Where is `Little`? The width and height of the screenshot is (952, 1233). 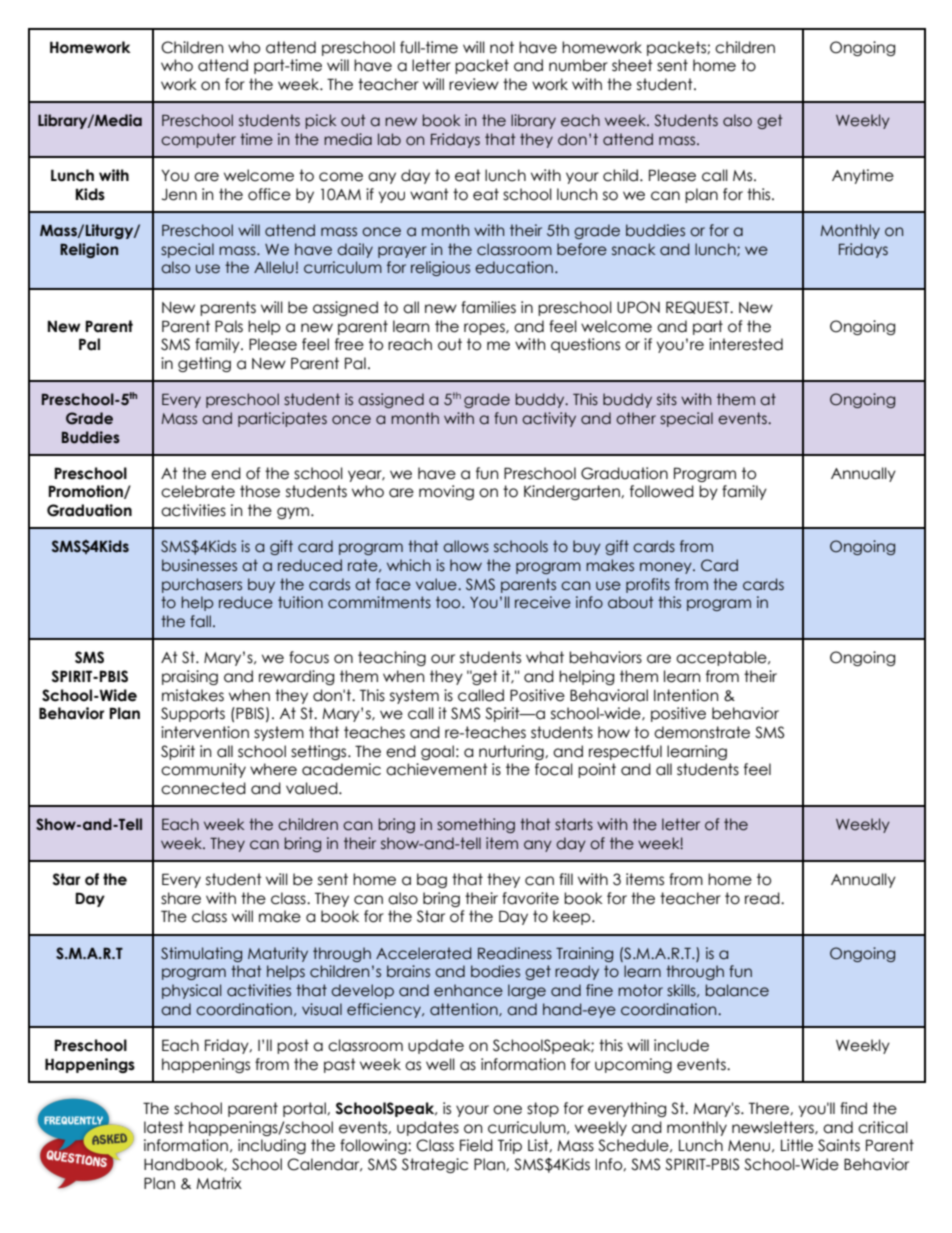 Little is located at coordinates (797, 1145).
